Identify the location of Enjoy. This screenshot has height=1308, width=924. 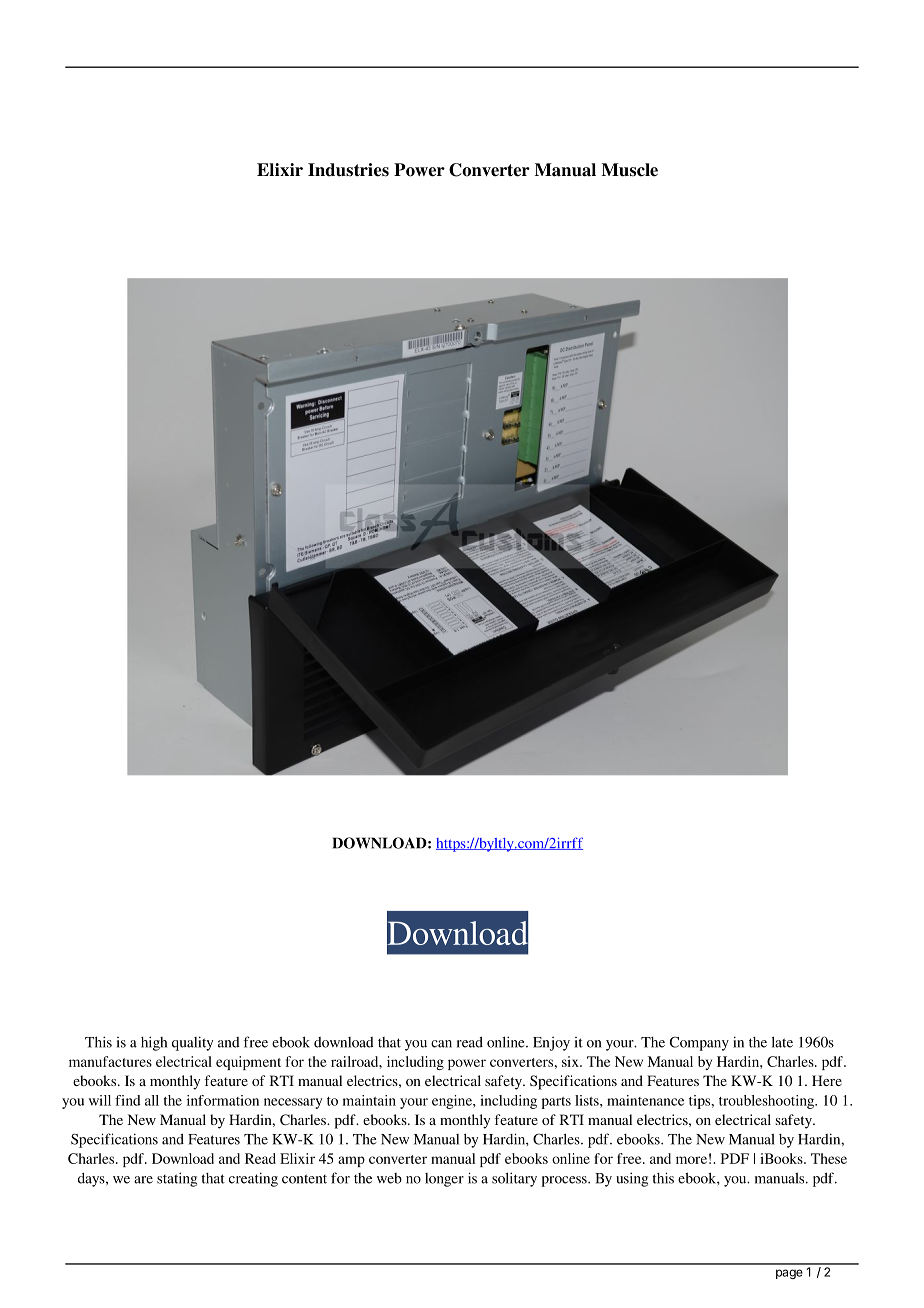
(551, 1044).
